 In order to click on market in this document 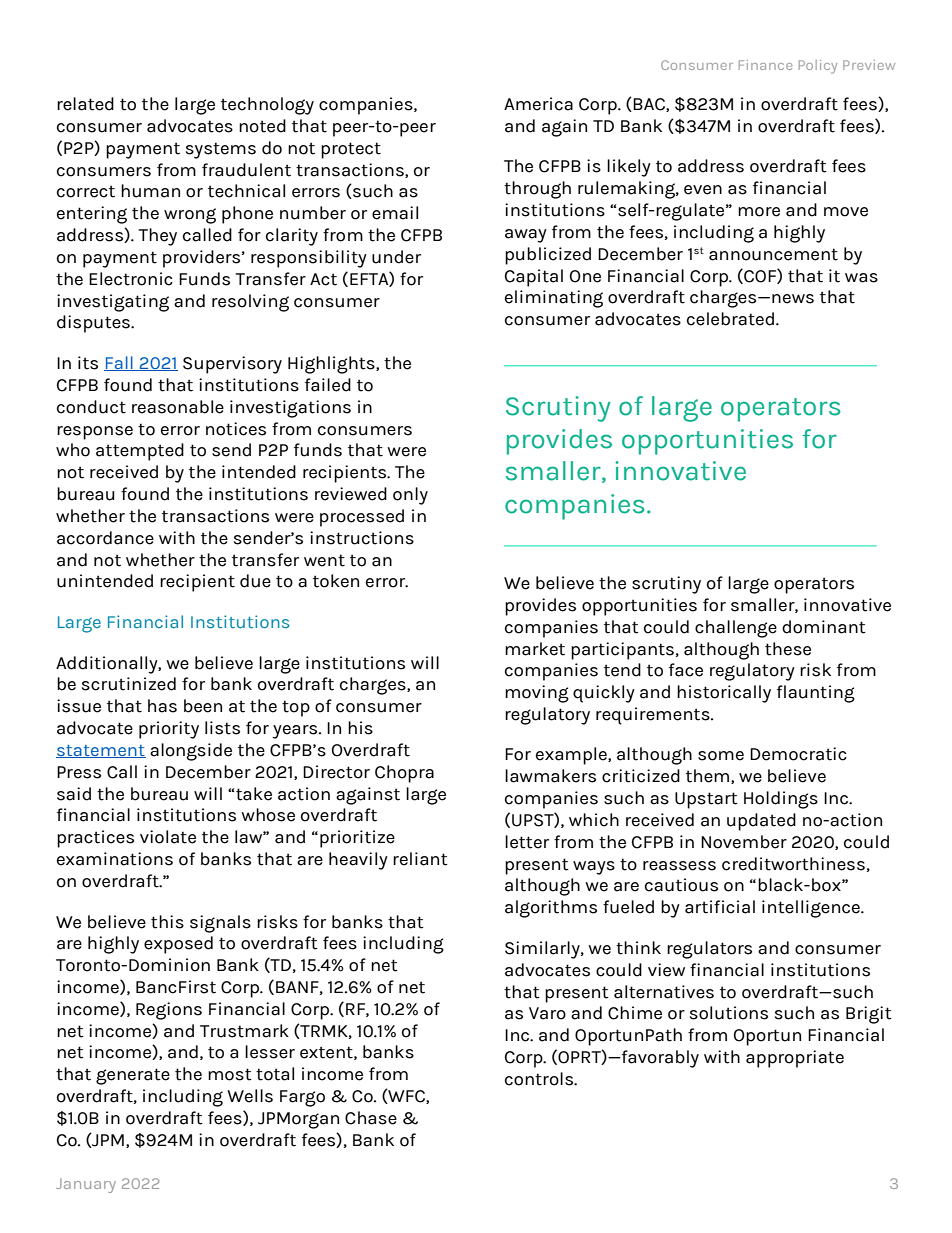, I will do `click(535, 649)`.
